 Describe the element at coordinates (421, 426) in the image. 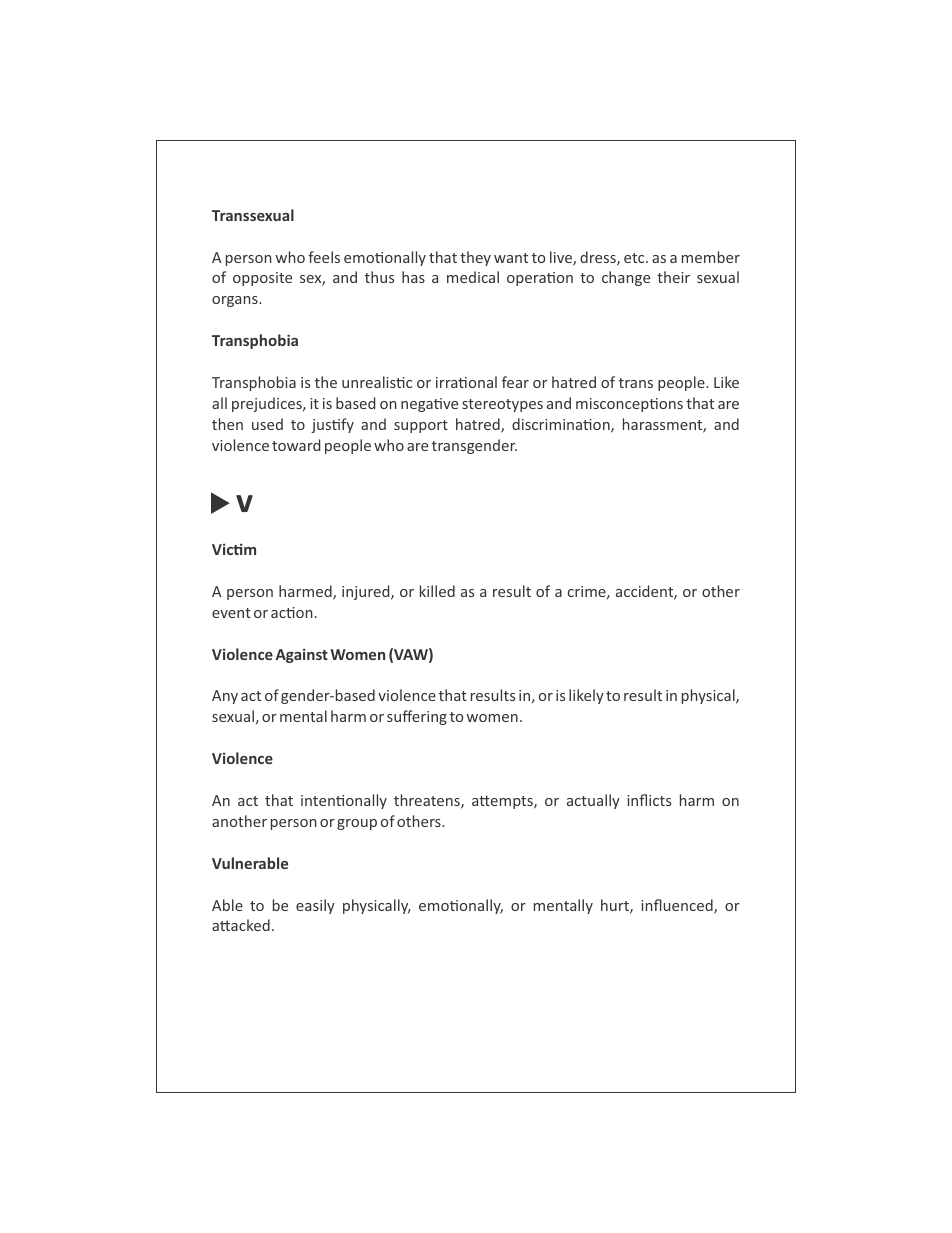

I see `support` at that location.
